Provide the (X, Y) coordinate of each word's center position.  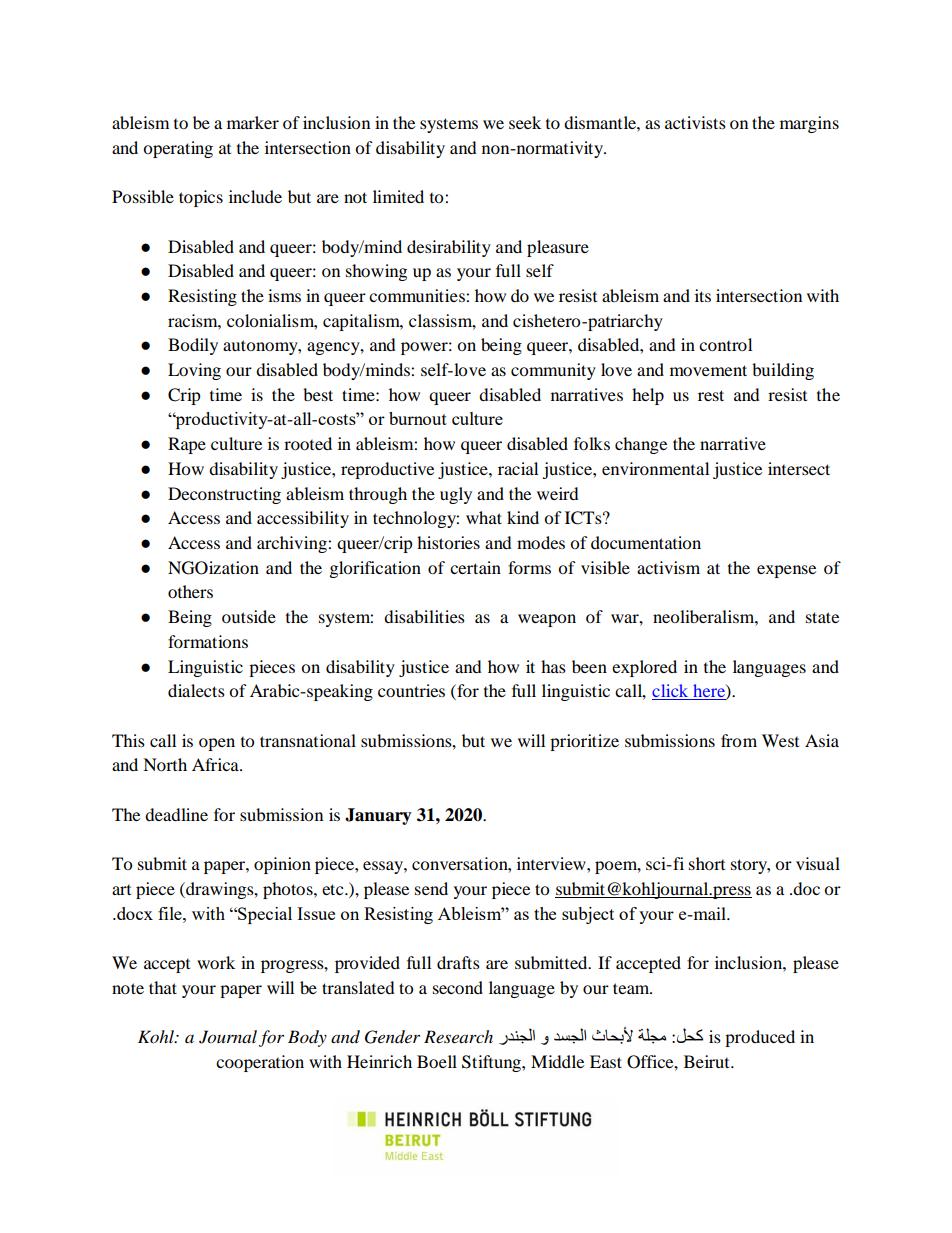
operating (178, 149)
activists (695, 122)
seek (525, 122)
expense (786, 571)
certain (475, 567)
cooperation (260, 1063)
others (190, 591)
